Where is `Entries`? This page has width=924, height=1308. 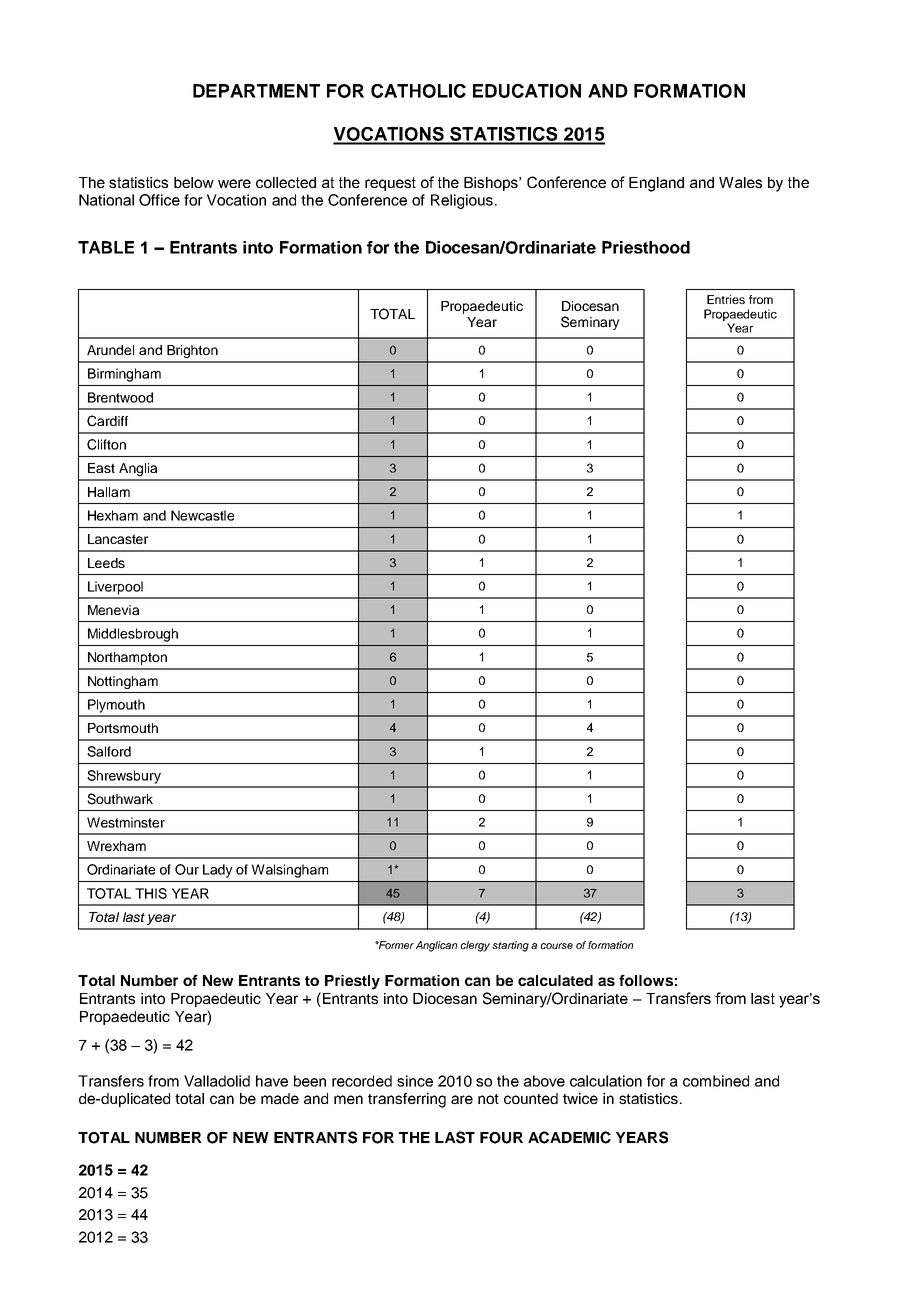 Entries is located at coordinates (726, 299).
